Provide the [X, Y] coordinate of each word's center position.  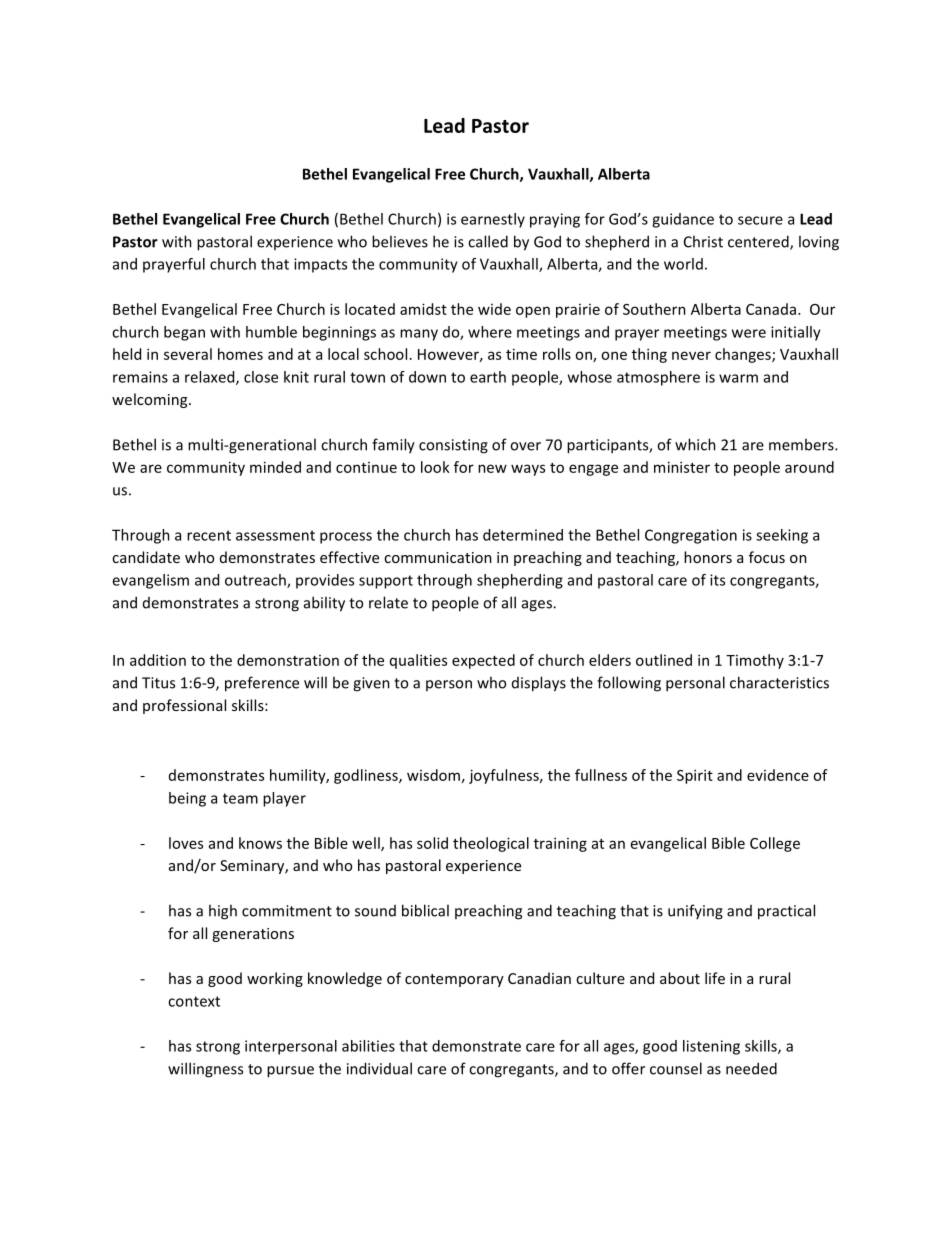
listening [711, 1047]
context [194, 1001]
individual [379, 1068]
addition [158, 660]
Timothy [755, 661]
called [488, 241]
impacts [320, 265]
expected [483, 661]
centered [759, 242]
